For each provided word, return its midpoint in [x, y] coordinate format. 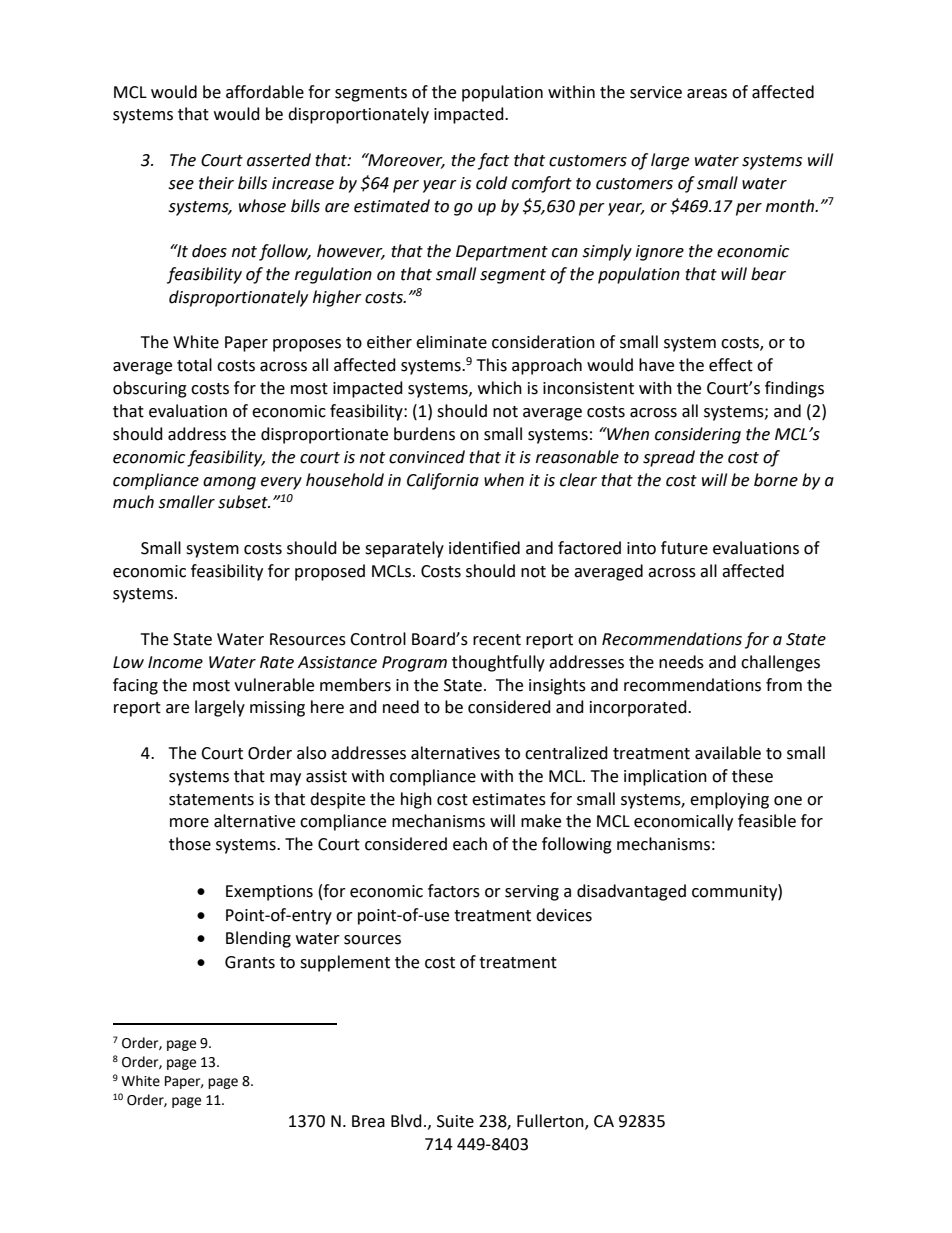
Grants [250, 962]
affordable [265, 92]
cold [491, 183]
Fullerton [551, 1122]
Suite [455, 1121]
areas [707, 94]
